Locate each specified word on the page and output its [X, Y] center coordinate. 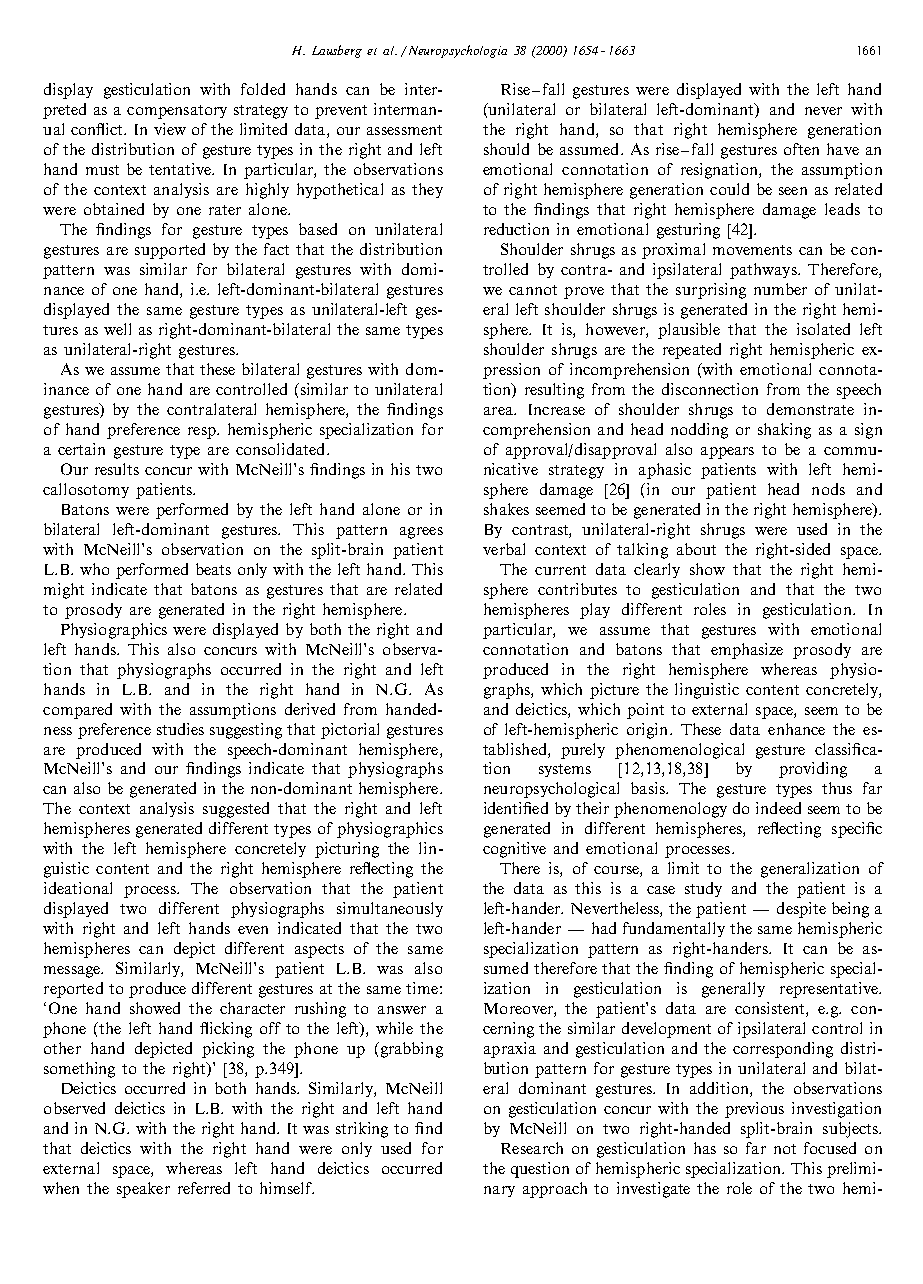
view [170, 129]
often [801, 149]
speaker [143, 1190]
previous [754, 1110]
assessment [404, 130]
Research [532, 1148]
